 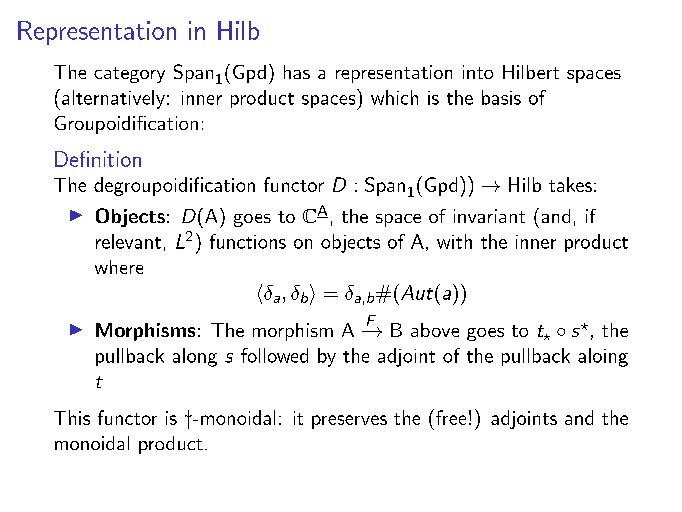 What do you see at coordinates (435, 330) in the image?
I see `above` at bounding box center [435, 330].
